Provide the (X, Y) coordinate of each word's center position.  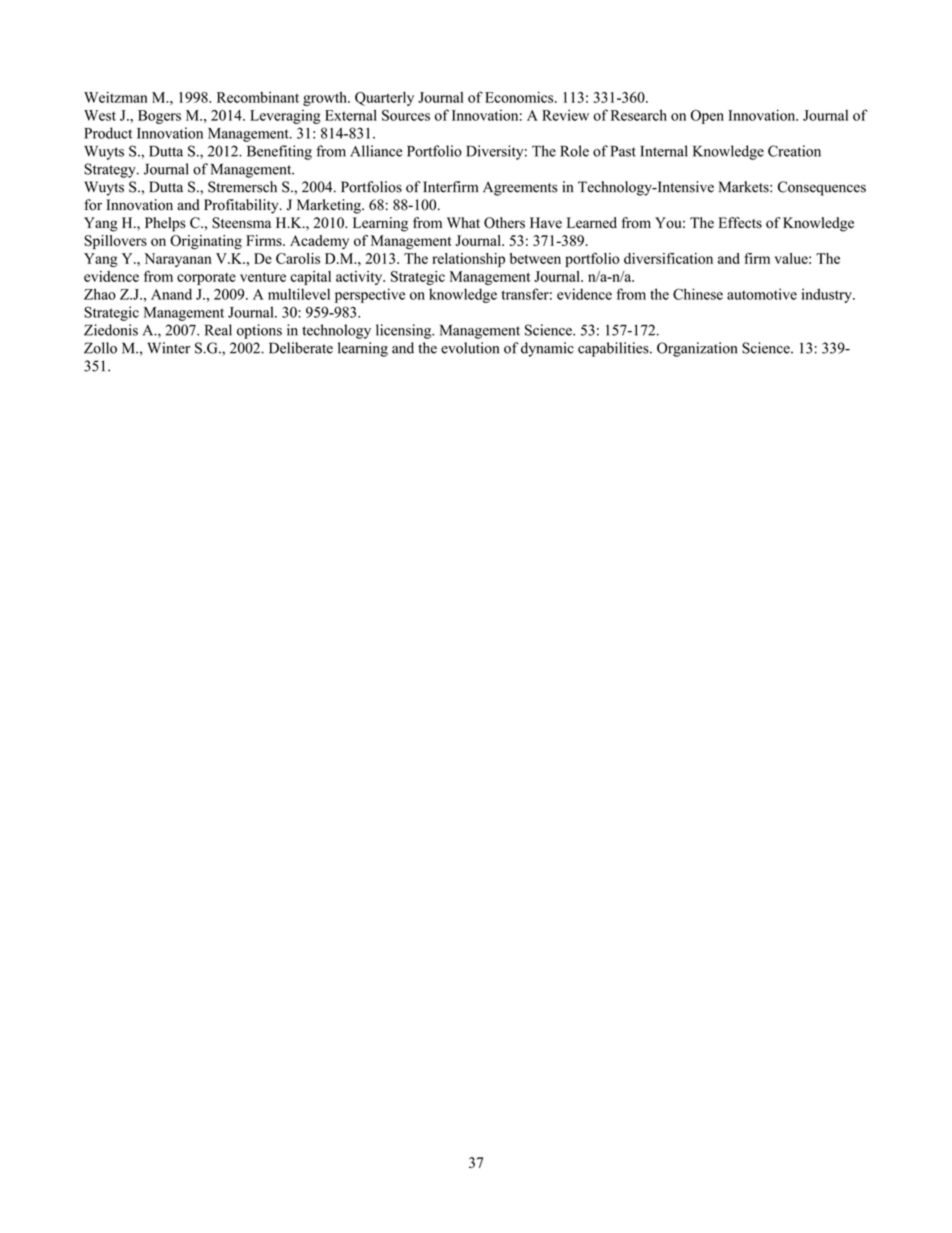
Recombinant (258, 97)
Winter (168, 348)
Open (707, 117)
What (463, 222)
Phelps (165, 224)
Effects (740, 223)
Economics (520, 97)
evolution (470, 348)
